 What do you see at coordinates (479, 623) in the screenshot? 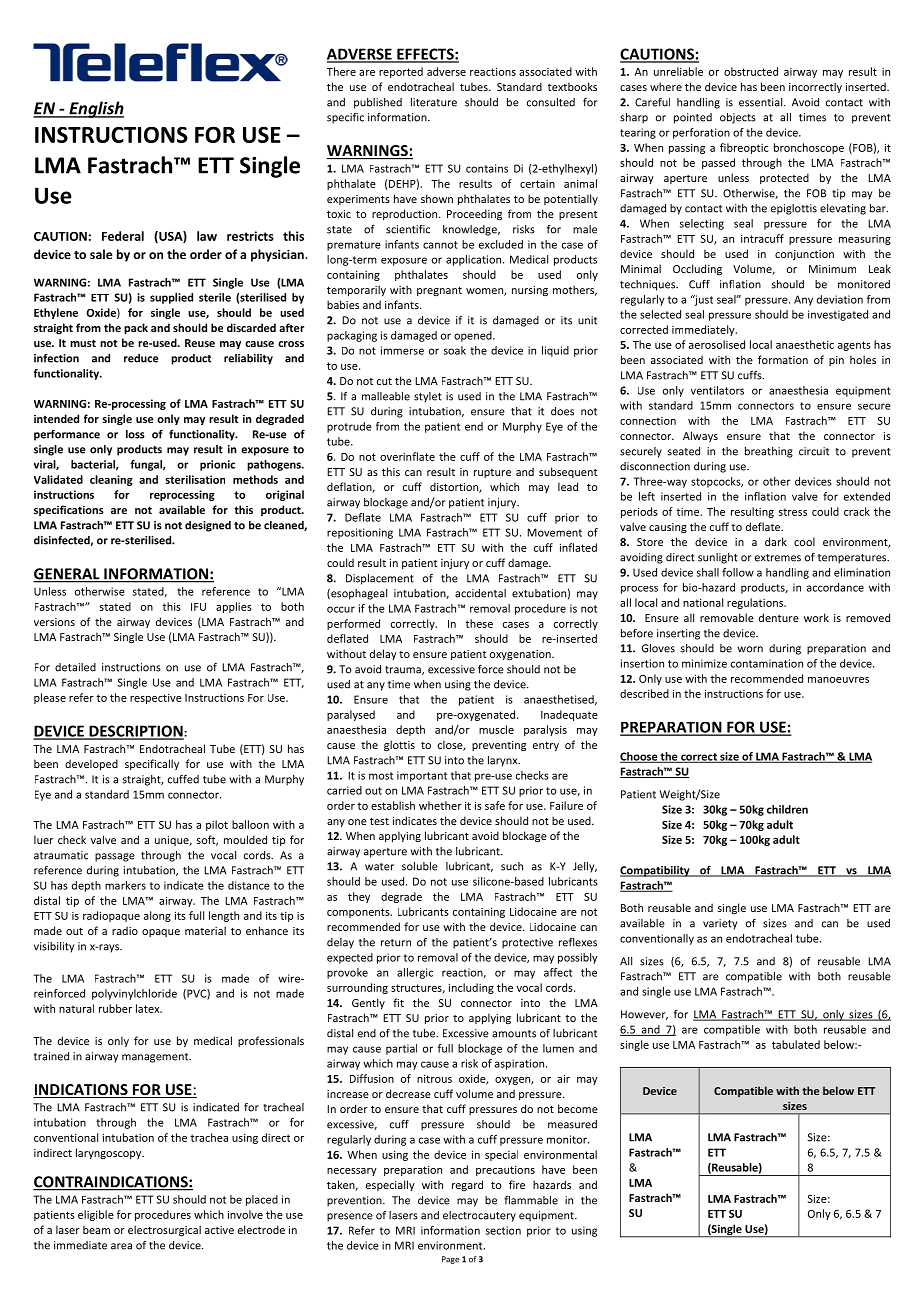
I see `these` at bounding box center [479, 623].
